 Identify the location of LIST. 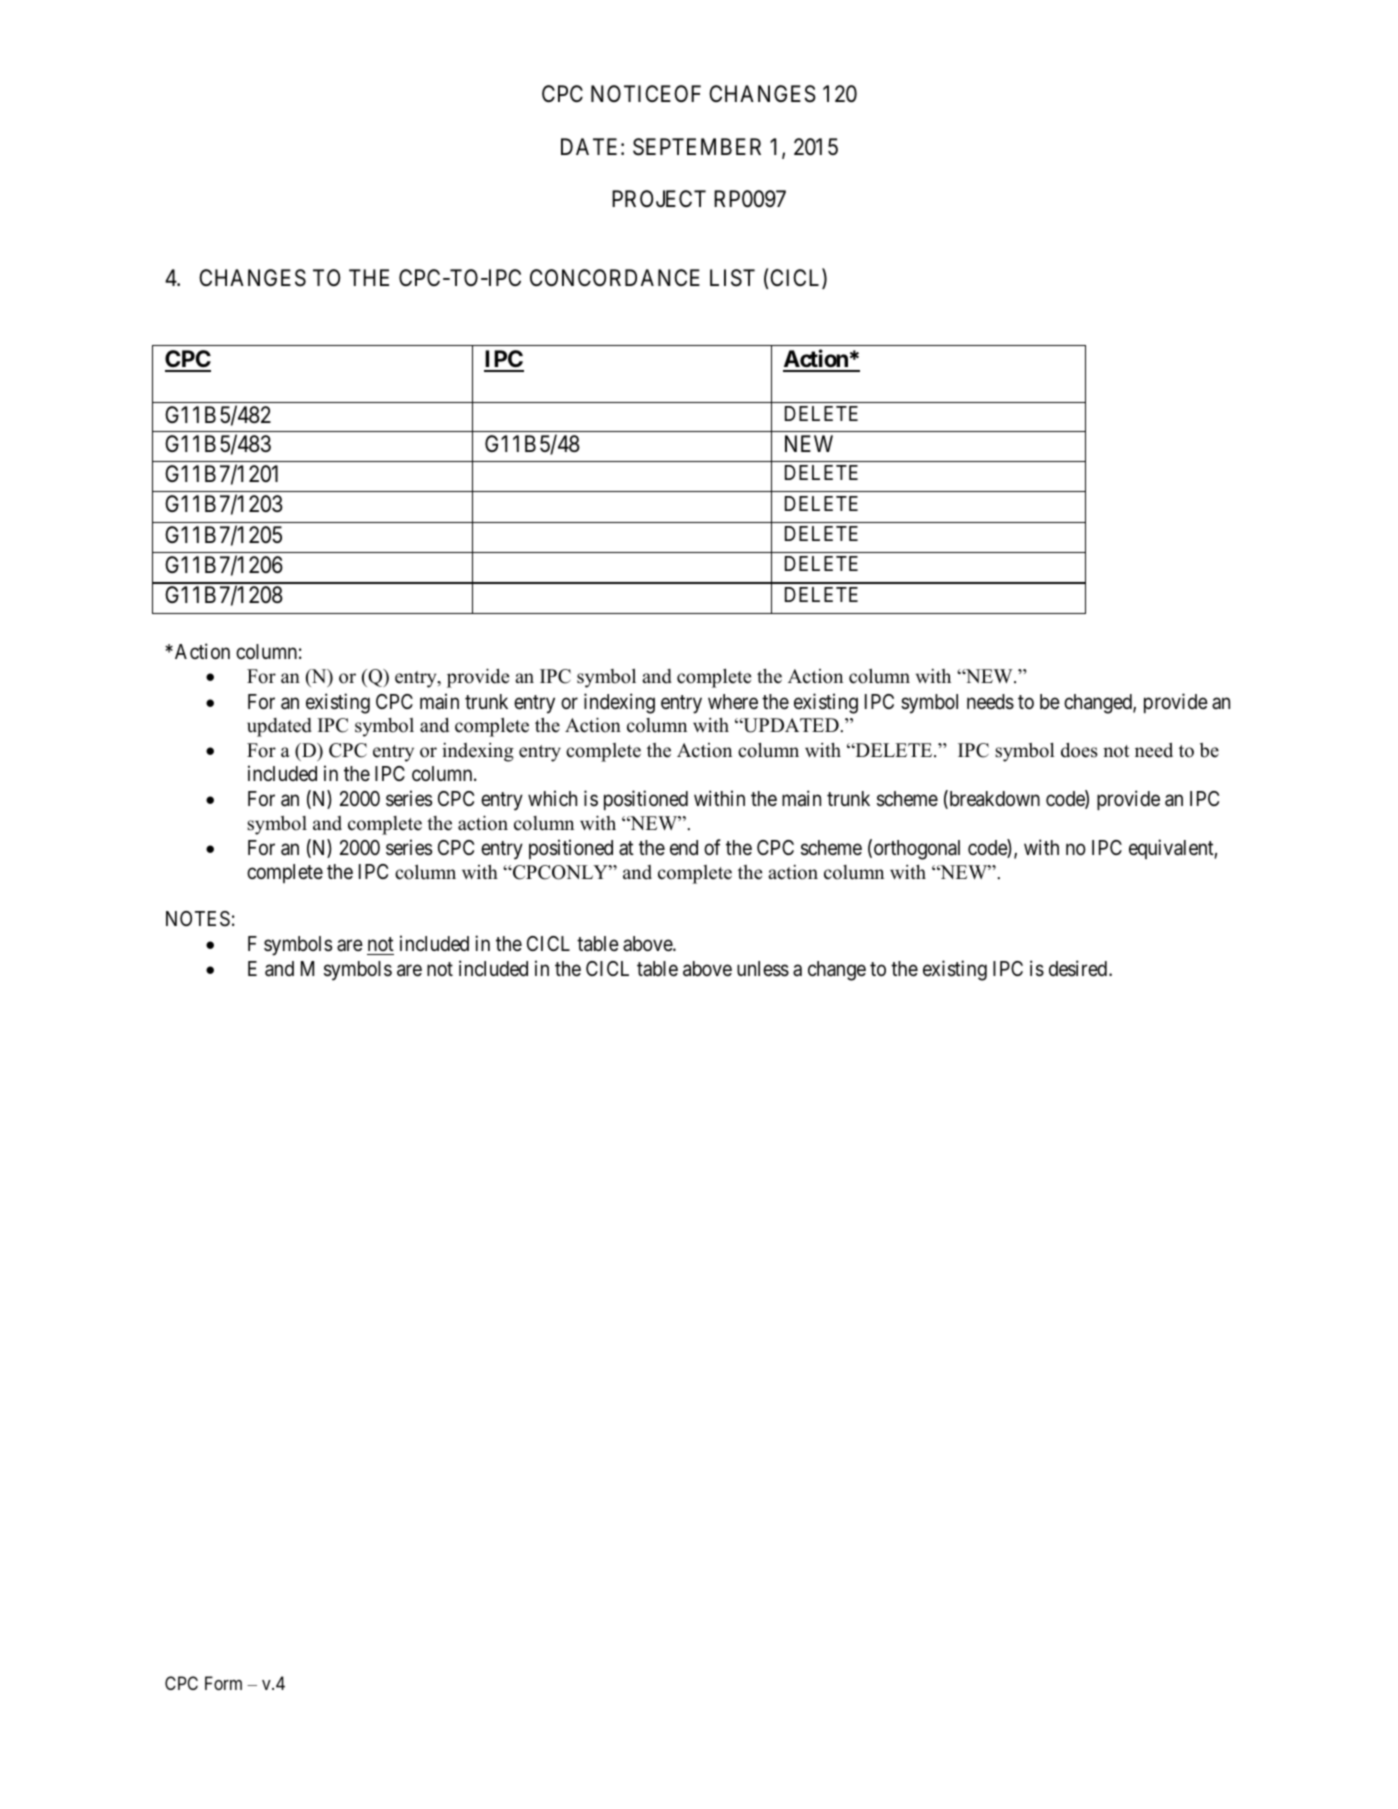
(732, 278).
